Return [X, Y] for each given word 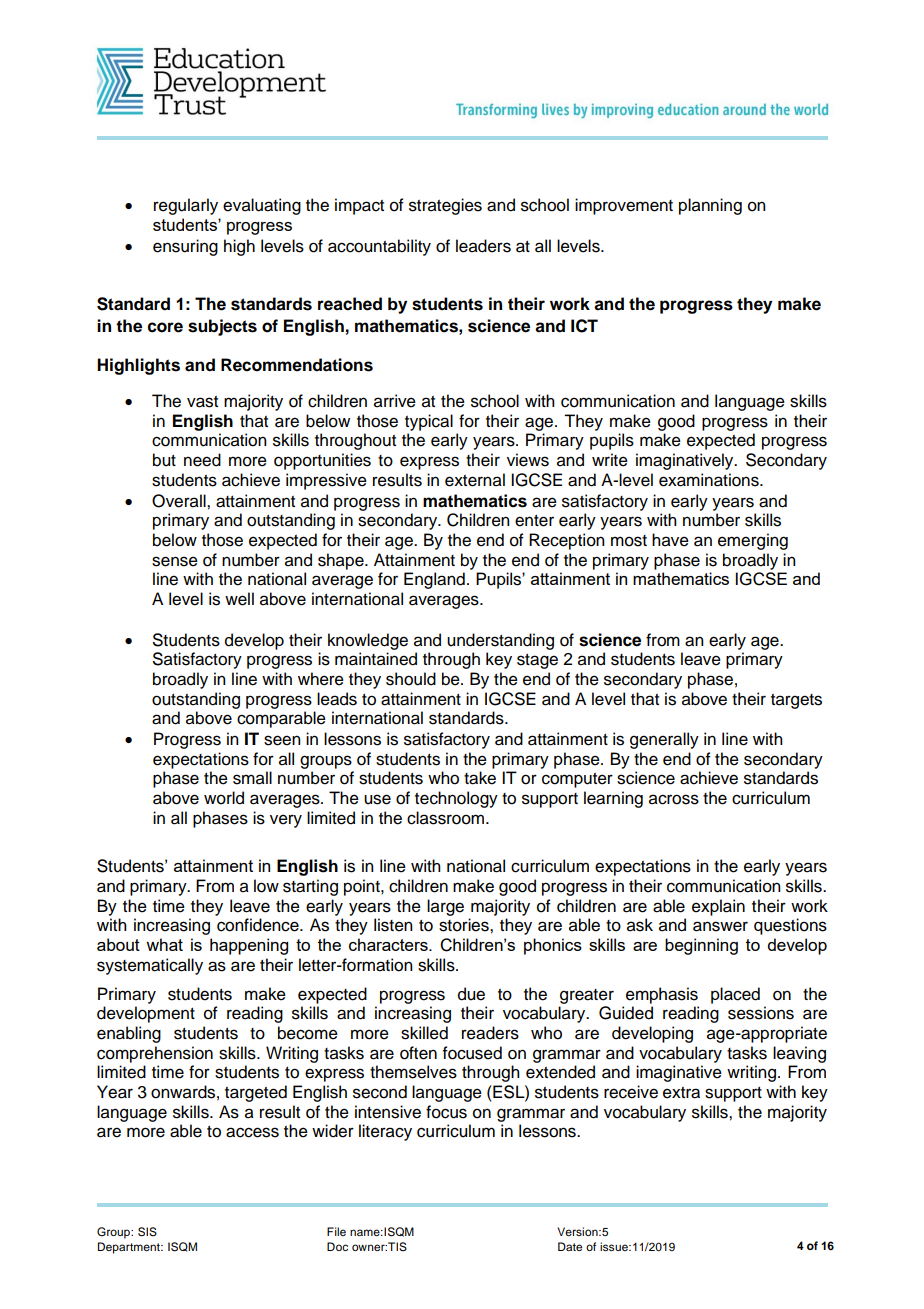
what [164, 944]
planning [710, 206]
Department [130, 1248]
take [480, 778]
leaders [483, 246]
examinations [710, 480]
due [471, 994]
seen [282, 740]
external [475, 480]
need [202, 460]
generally [664, 740]
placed [735, 995]
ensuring [185, 247]
